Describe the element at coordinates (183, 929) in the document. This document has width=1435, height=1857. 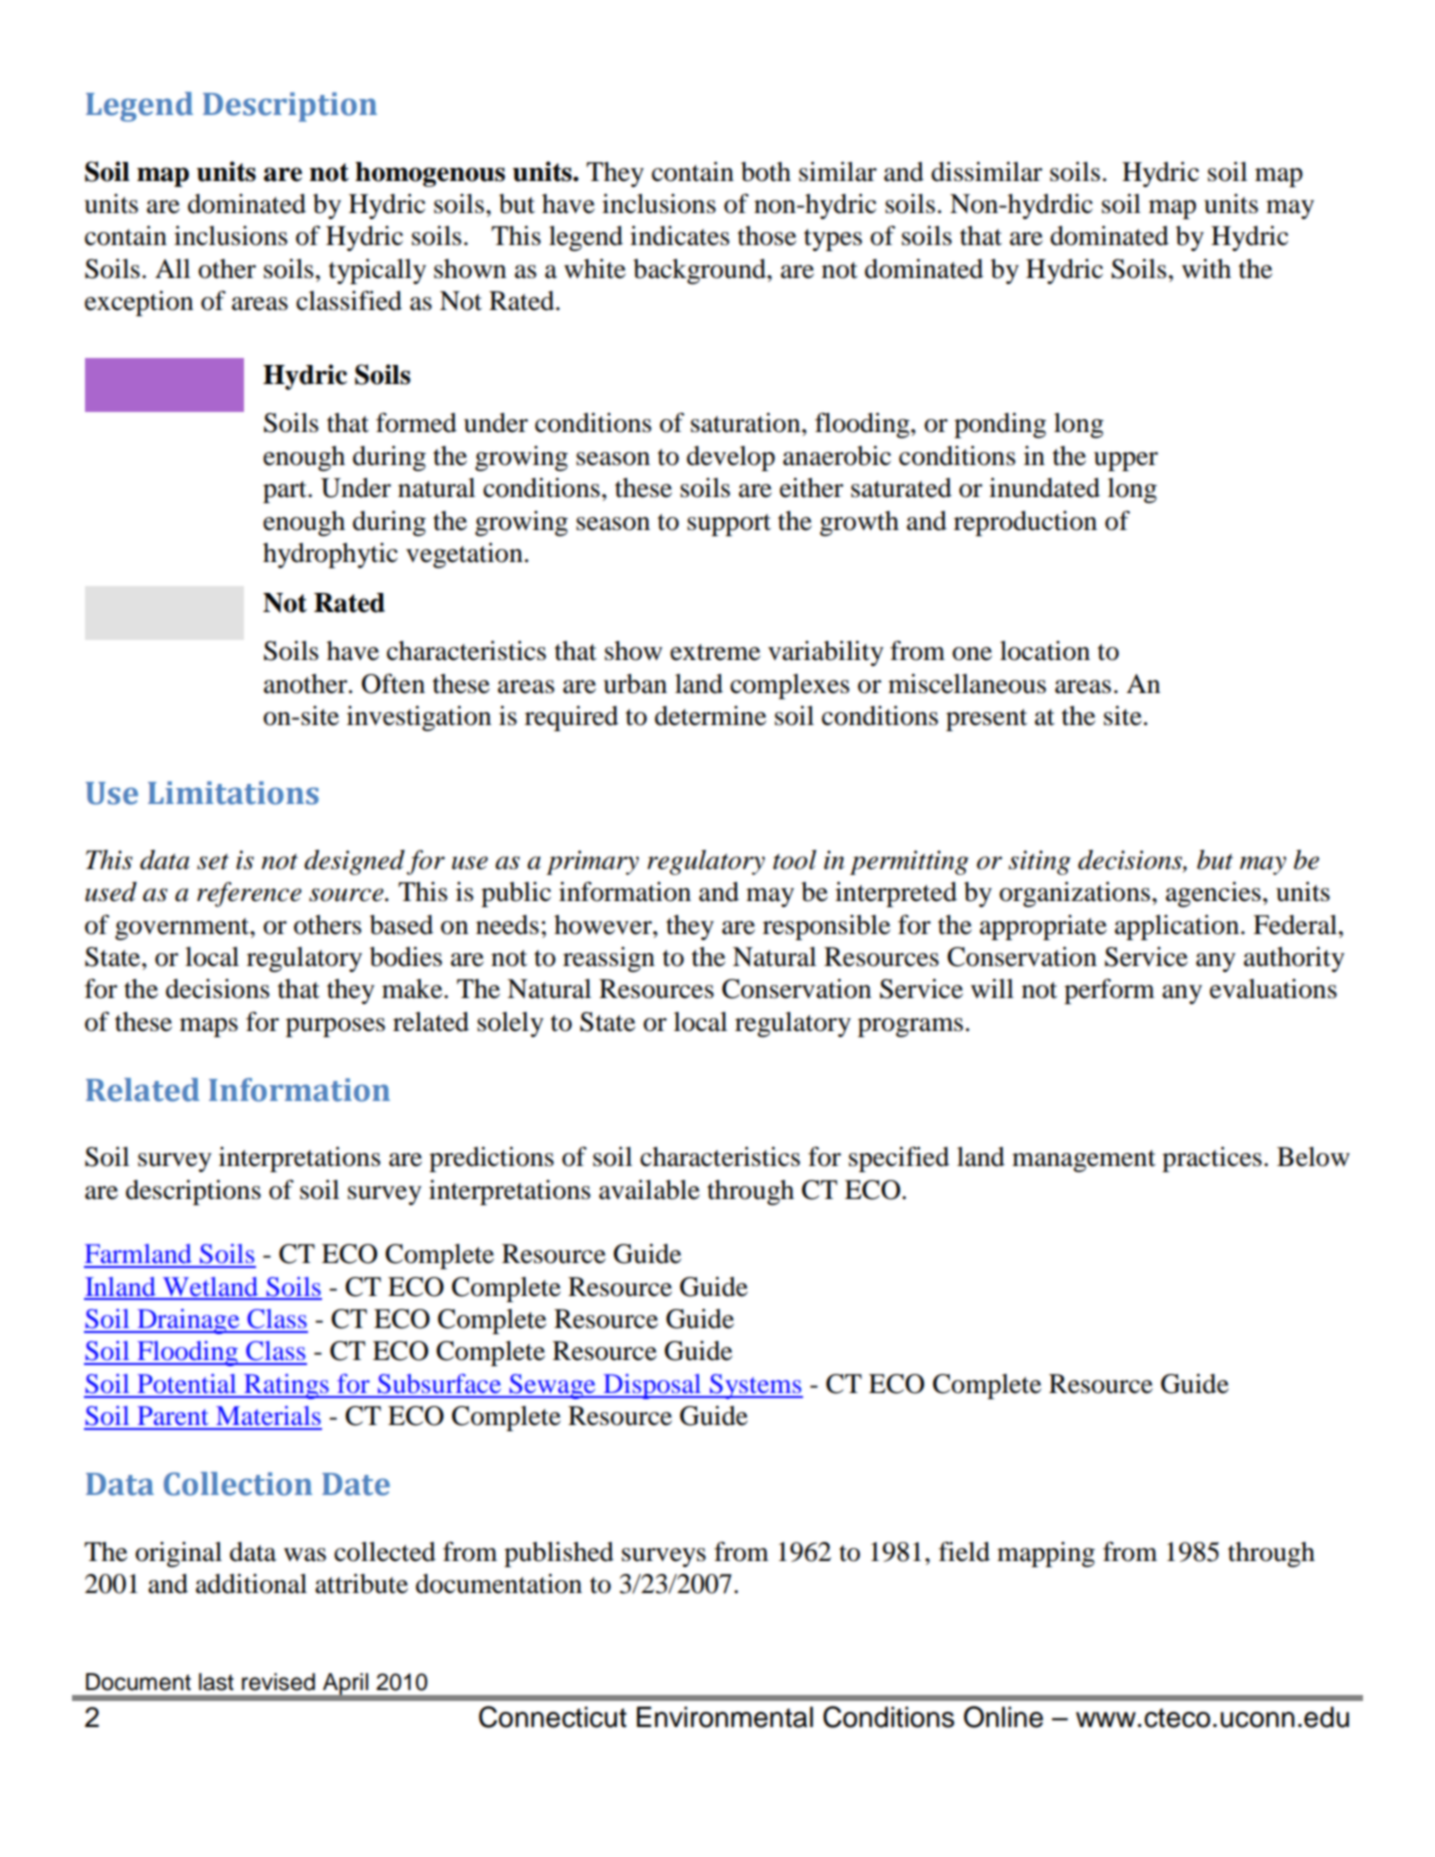
I see `government` at that location.
